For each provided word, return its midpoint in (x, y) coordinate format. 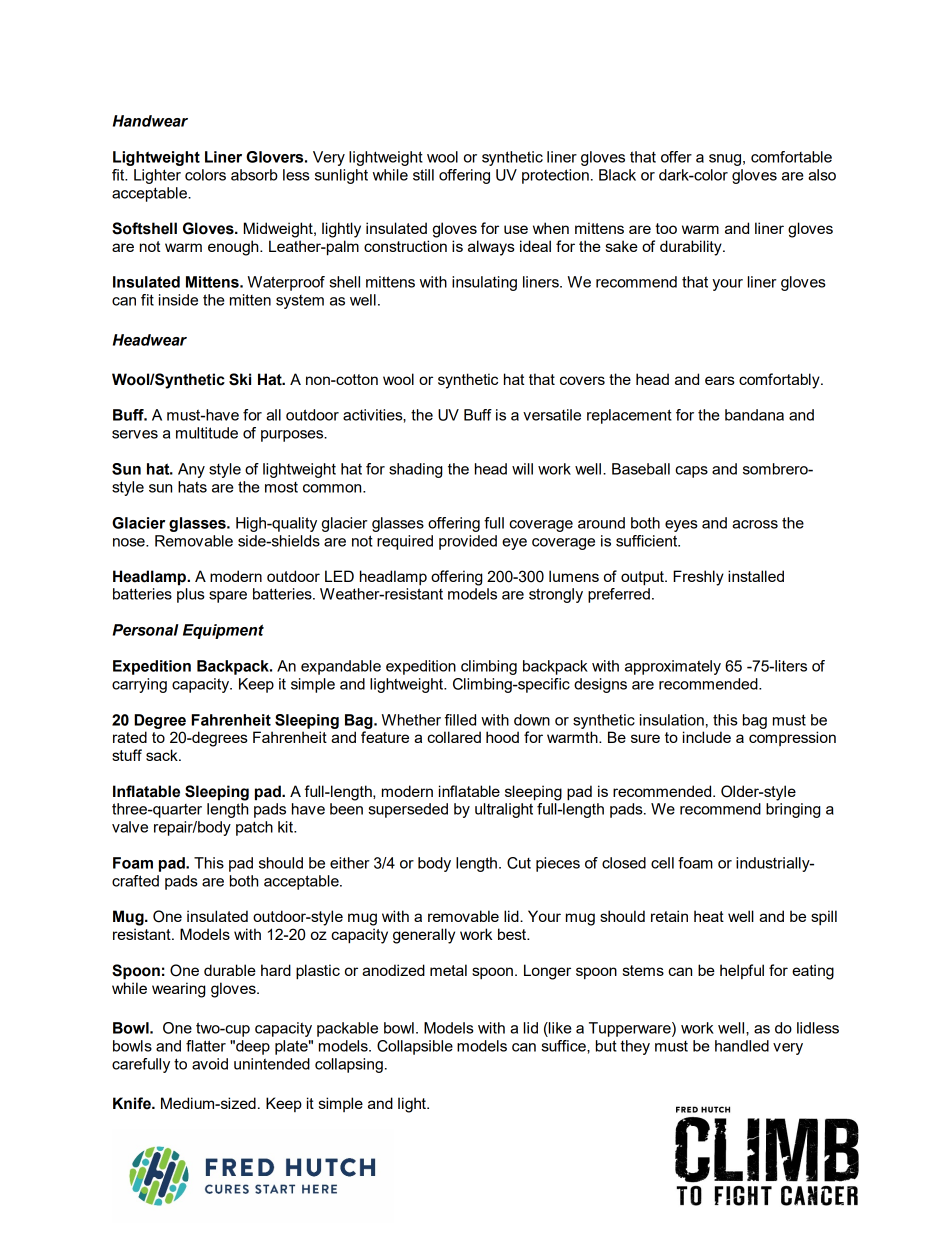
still (423, 175)
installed (756, 576)
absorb (254, 175)
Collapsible (415, 1047)
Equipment (223, 631)
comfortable (791, 157)
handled (742, 1046)
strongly (556, 595)
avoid (210, 1064)
